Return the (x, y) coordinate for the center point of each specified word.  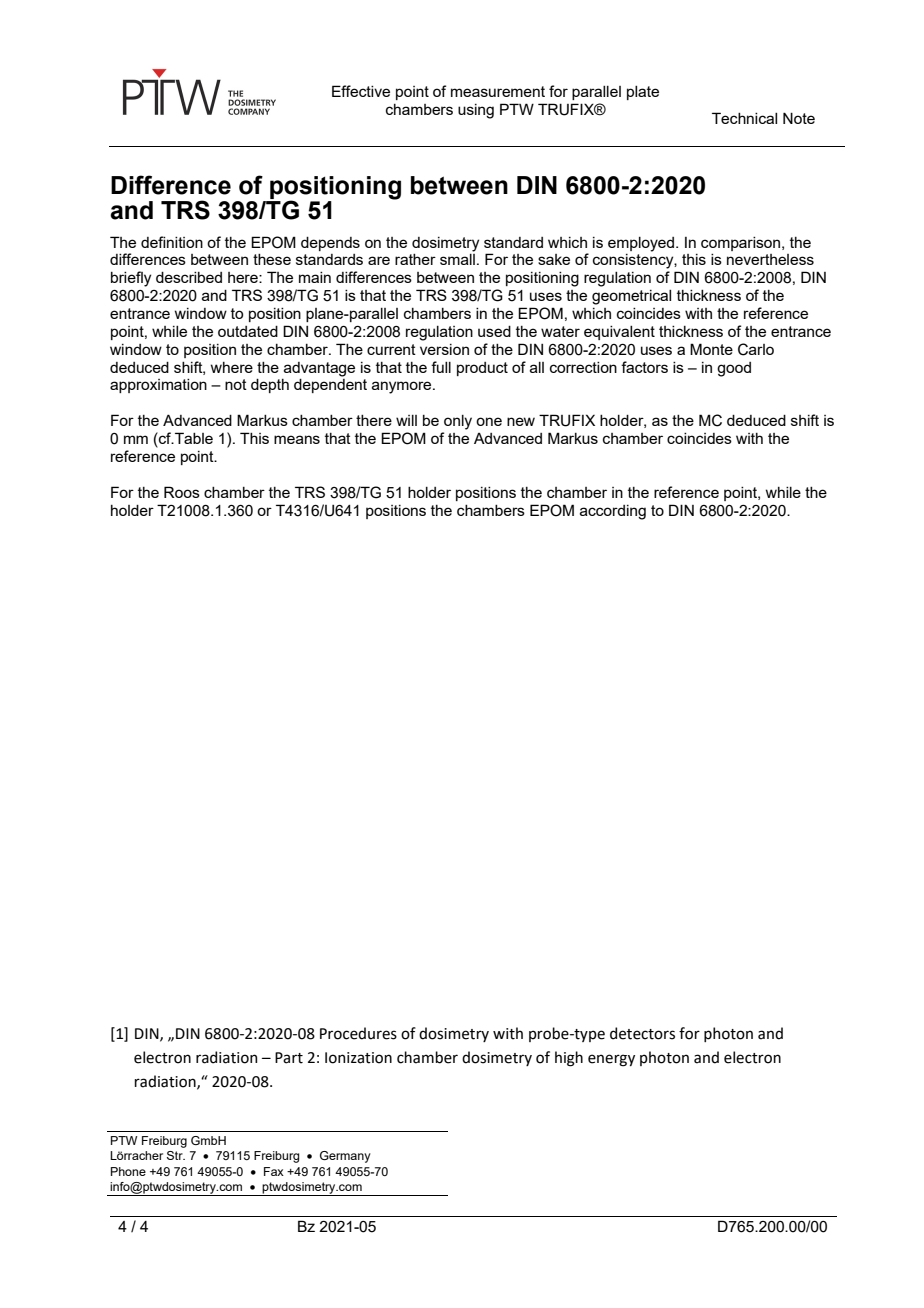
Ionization (358, 1058)
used (494, 331)
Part (289, 1058)
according (613, 512)
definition (172, 242)
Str (176, 1155)
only (458, 422)
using (476, 111)
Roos (182, 492)
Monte (711, 349)
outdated (248, 331)
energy (611, 1060)
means (297, 439)
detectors (642, 1033)
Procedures (358, 1033)
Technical (744, 118)
